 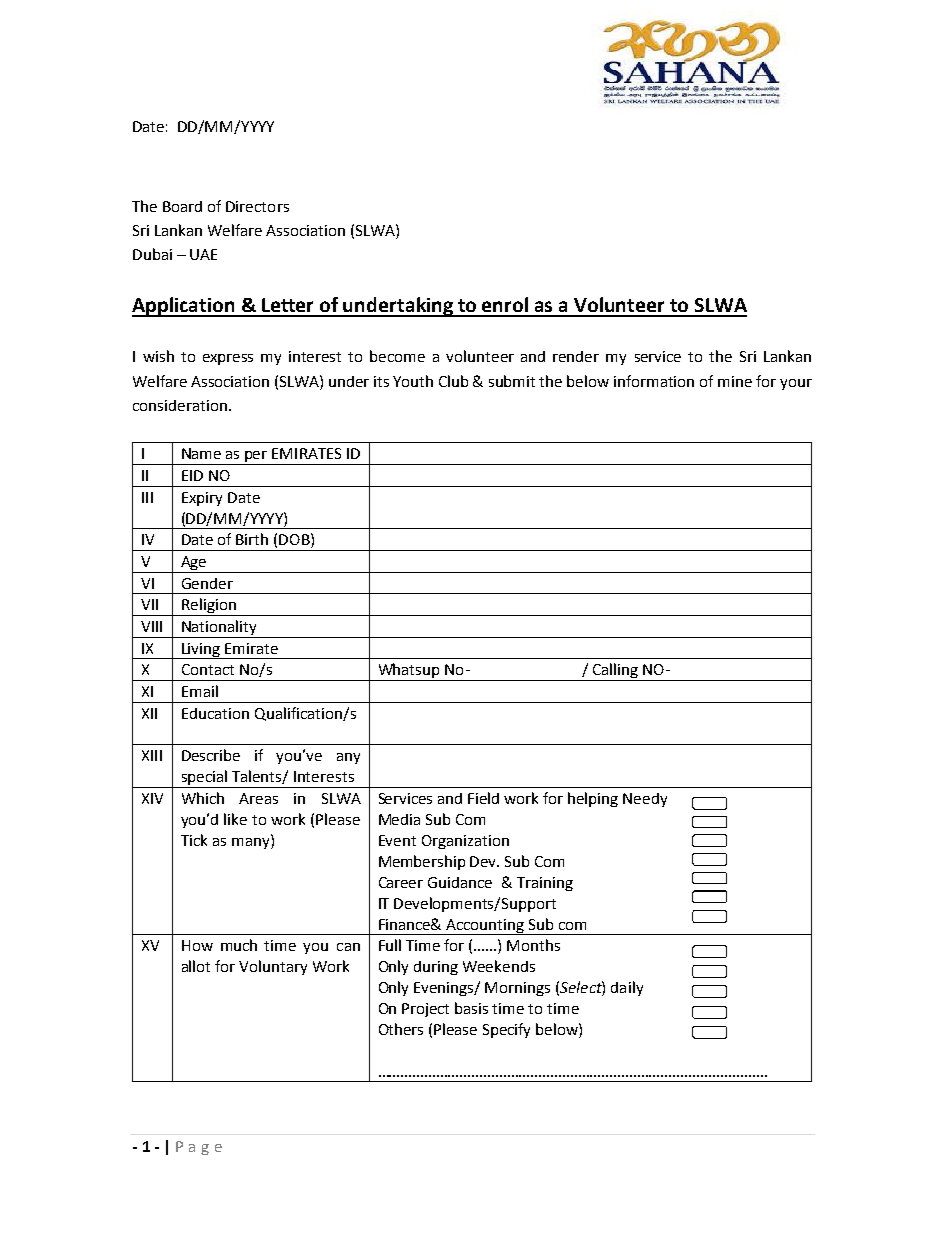 I want to click on Field, so click(x=483, y=798).
